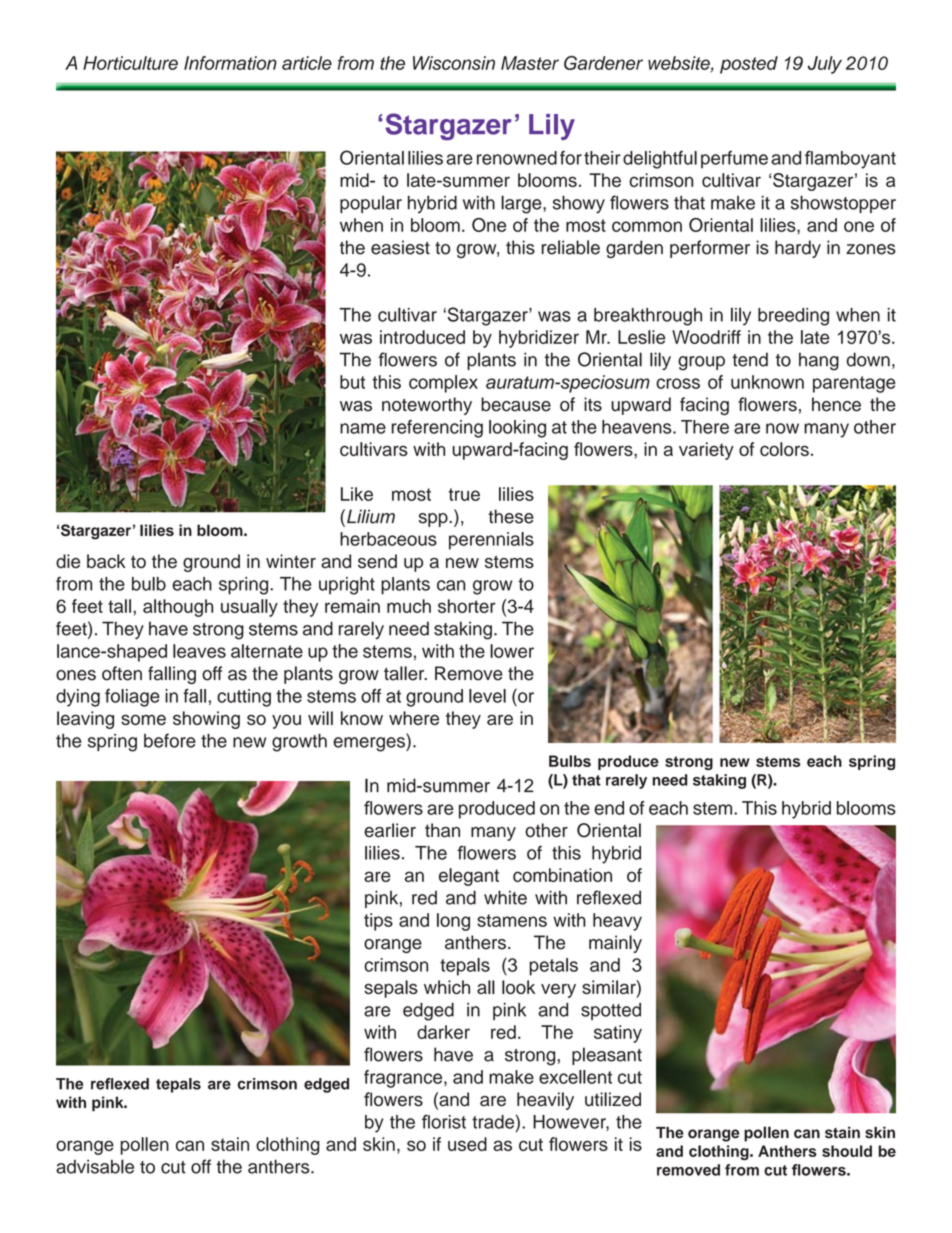 Image resolution: width=952 pixels, height=1233 pixels. I want to click on Horticulture, so click(130, 63).
